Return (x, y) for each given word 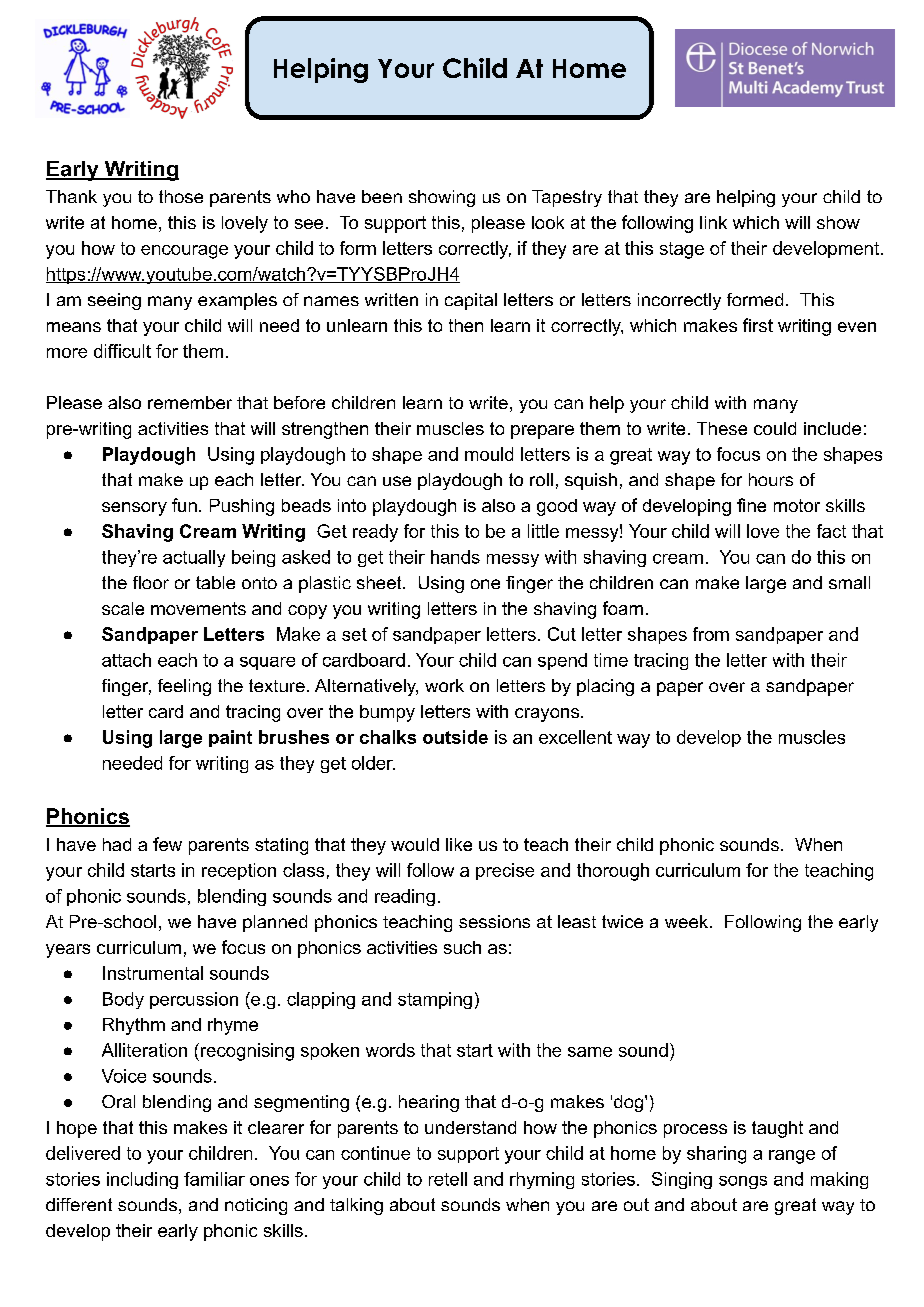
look (548, 222)
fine (751, 505)
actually (194, 558)
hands (455, 557)
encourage (184, 252)
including (142, 1180)
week (688, 921)
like (459, 844)
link (713, 222)
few (167, 844)
